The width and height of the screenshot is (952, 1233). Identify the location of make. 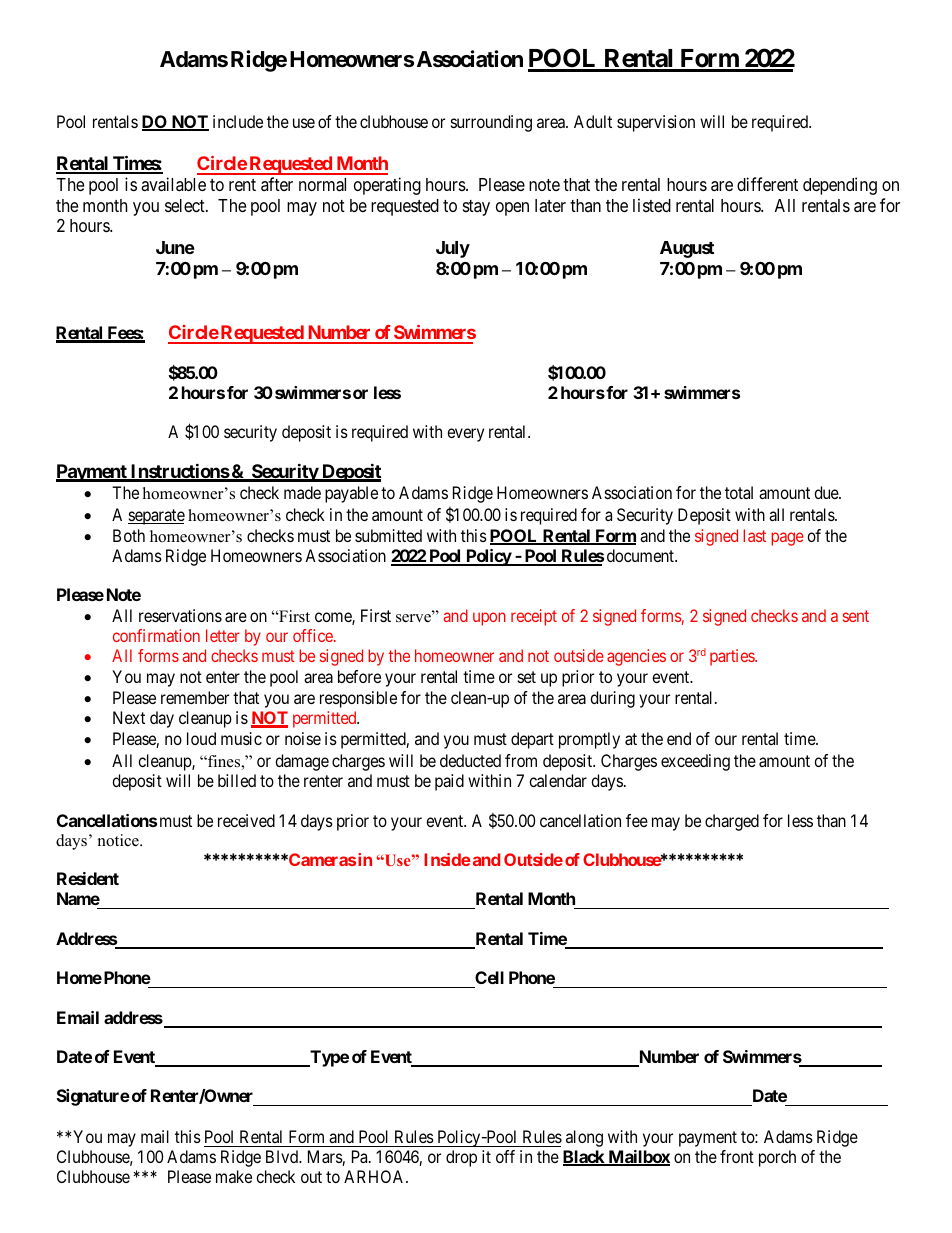
(234, 1176).
